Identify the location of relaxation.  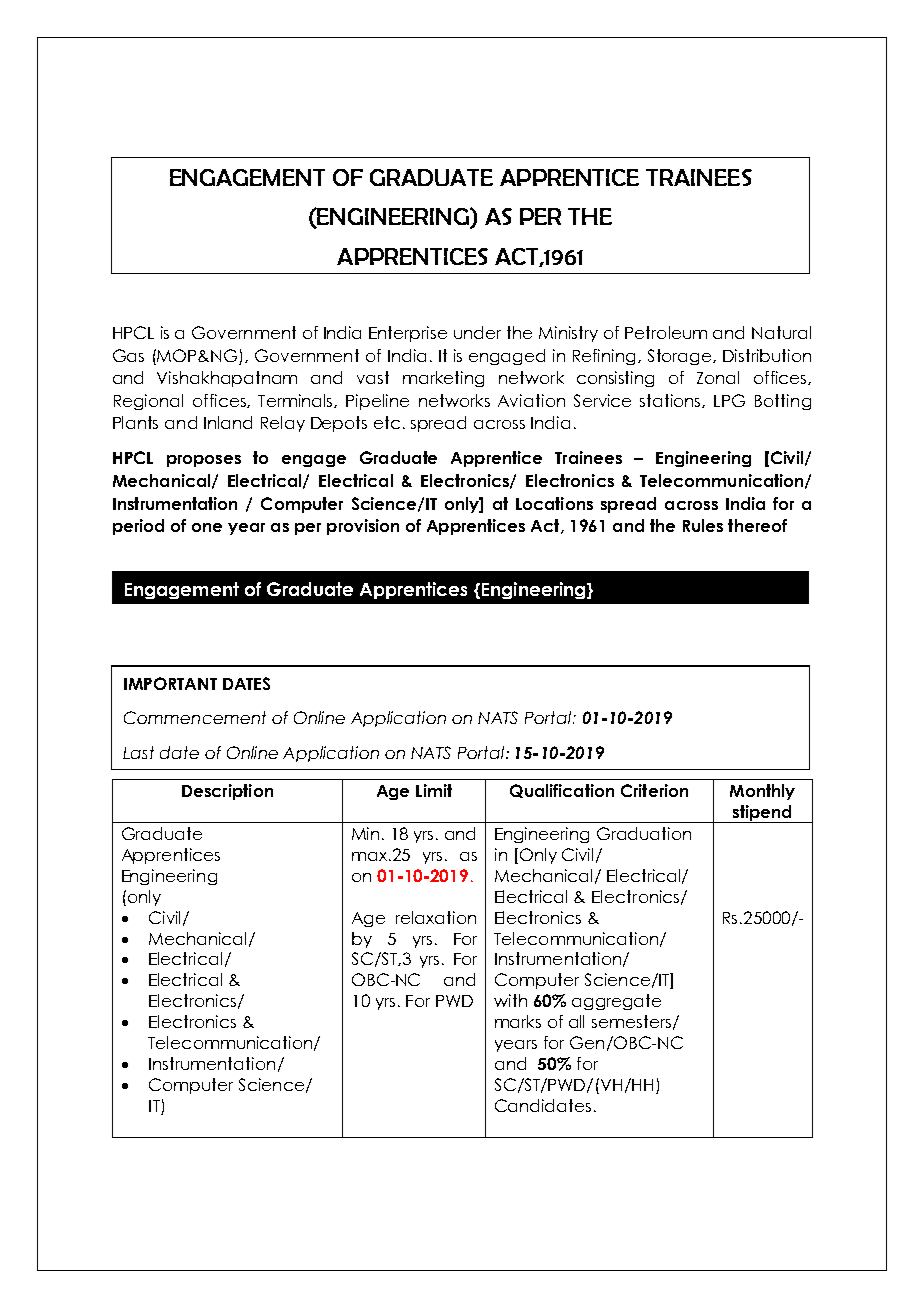
(436, 917).
